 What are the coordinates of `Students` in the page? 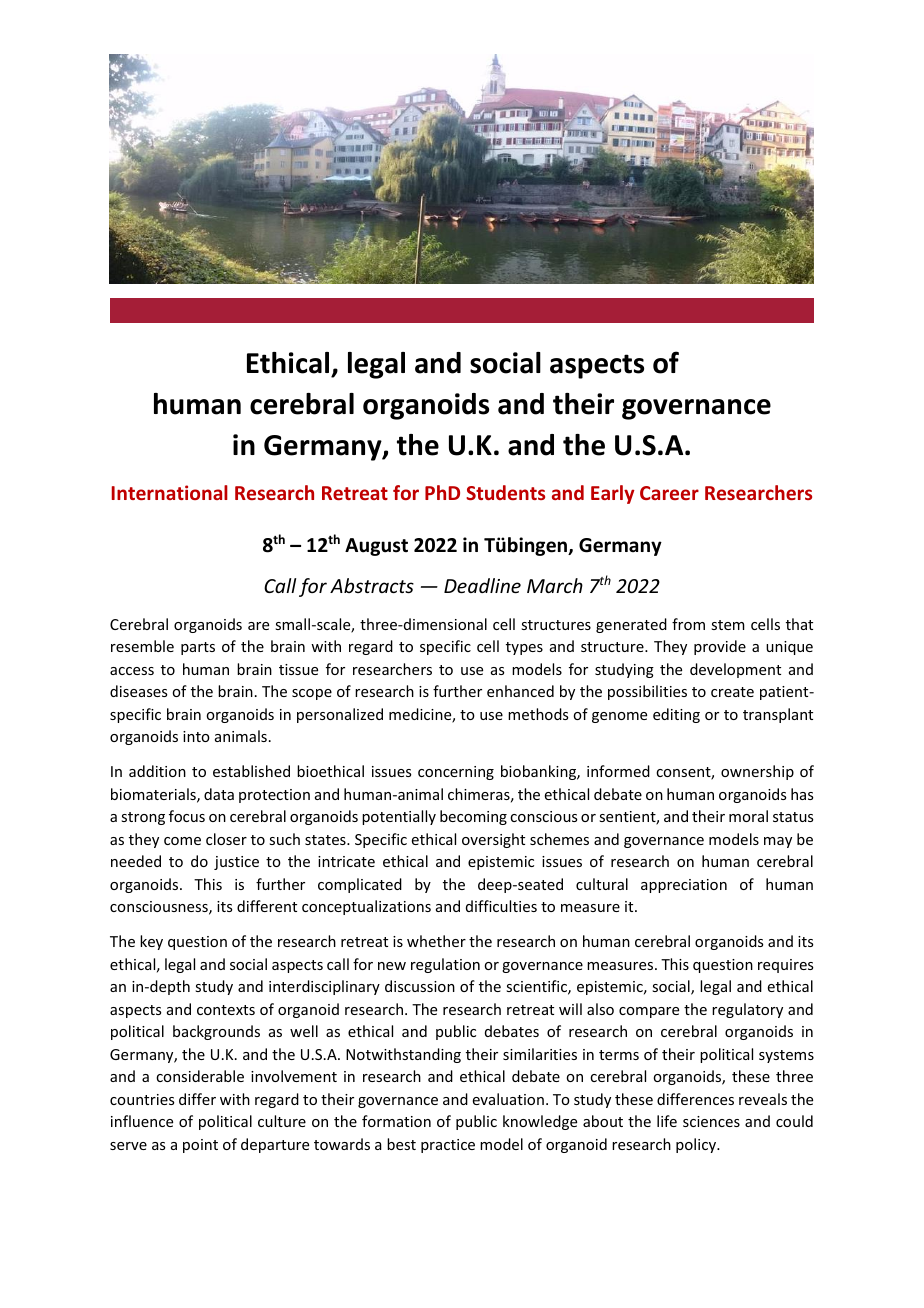 It's located at (505, 492).
